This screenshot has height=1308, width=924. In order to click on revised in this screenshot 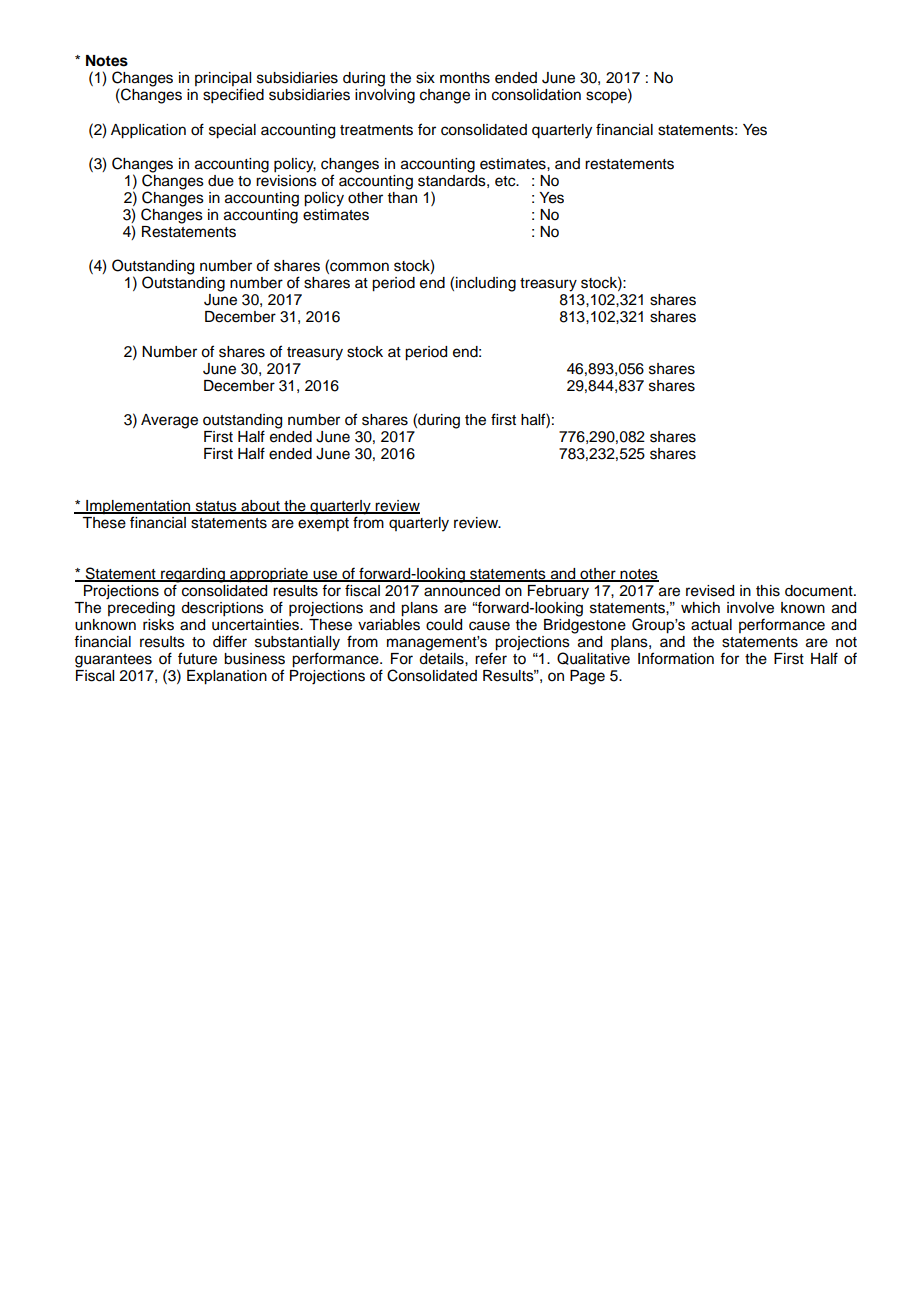, I will do `click(710, 591)`.
